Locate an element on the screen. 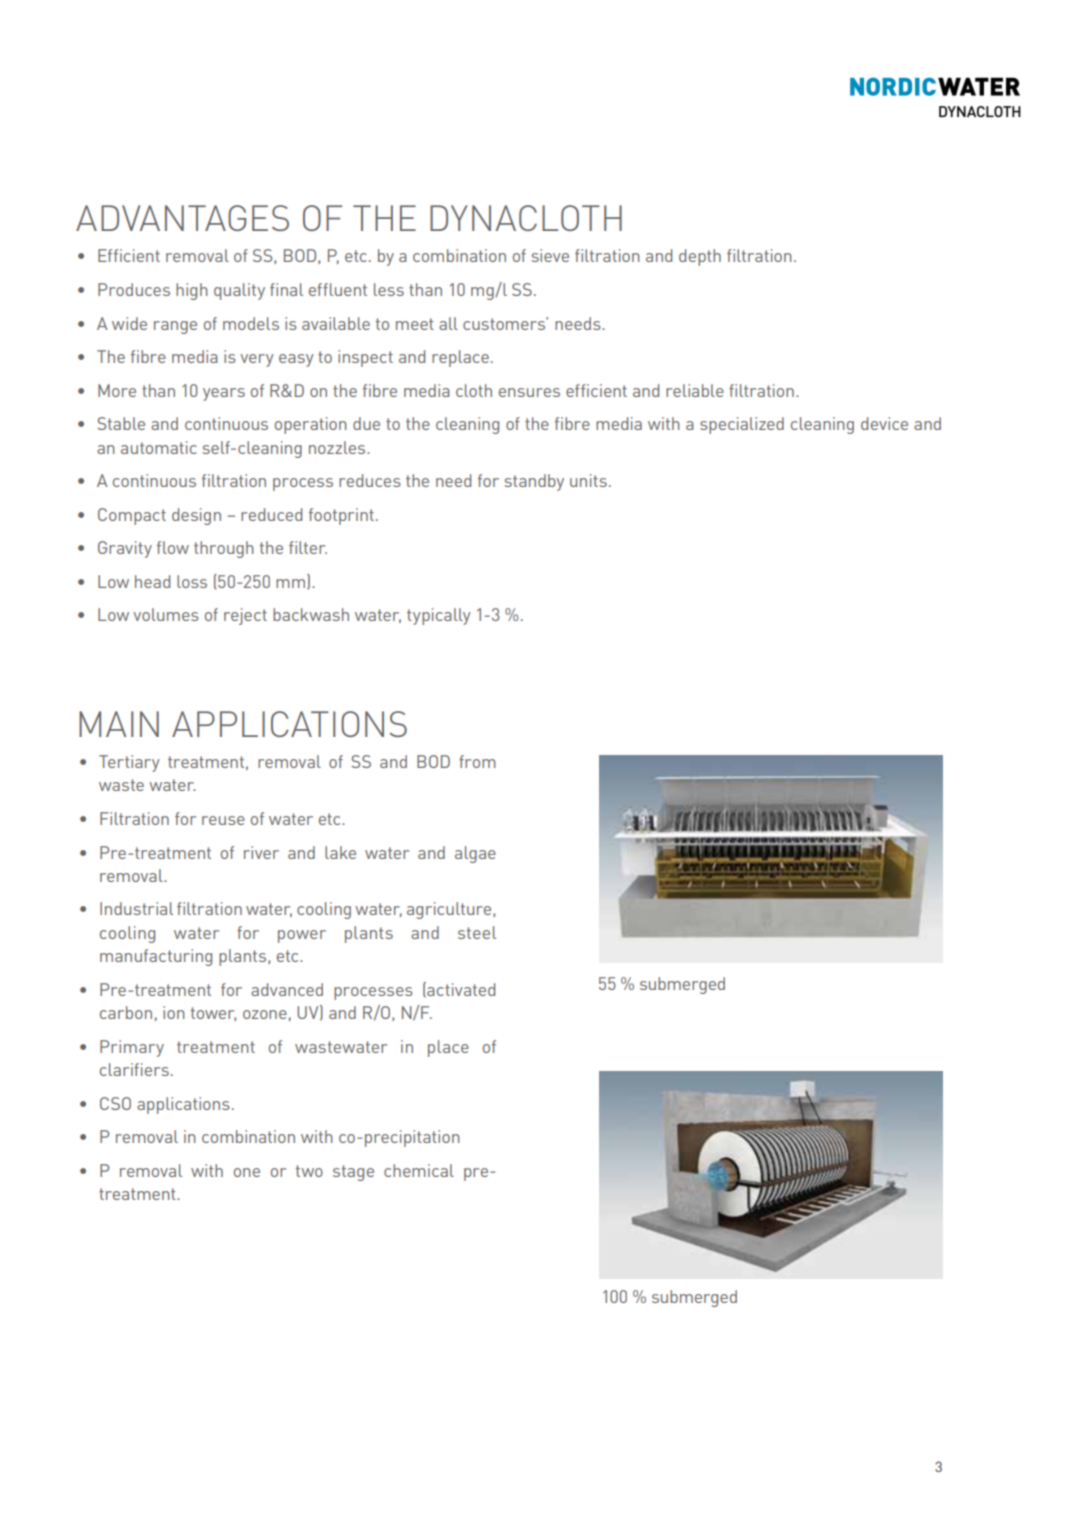 The width and height of the screenshot is (1070, 1513). typically is located at coordinates (439, 616).
